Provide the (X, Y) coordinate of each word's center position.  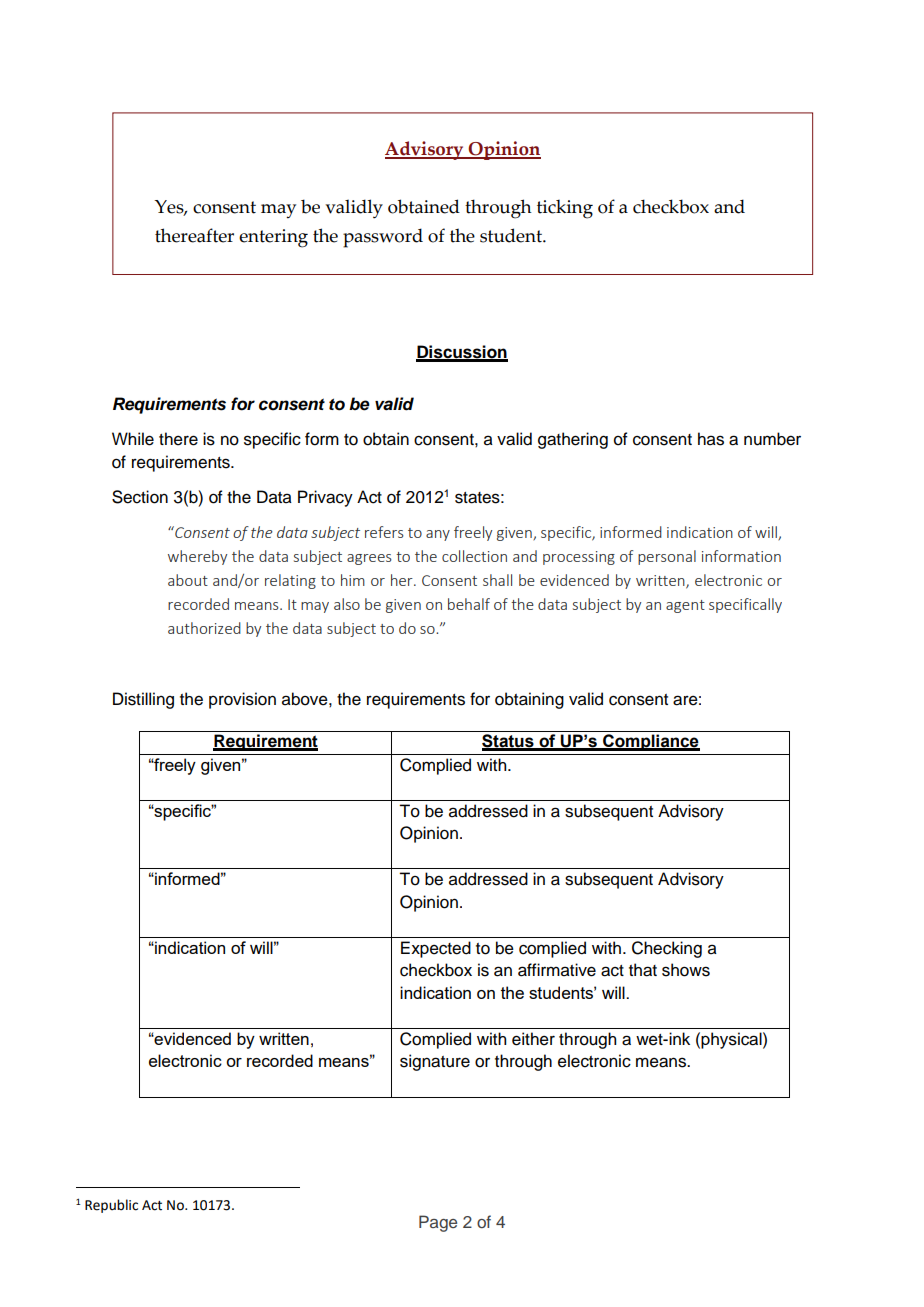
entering (273, 238)
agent (685, 606)
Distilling (143, 700)
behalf (469, 604)
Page (438, 1223)
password (383, 238)
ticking (565, 209)
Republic (111, 1206)
